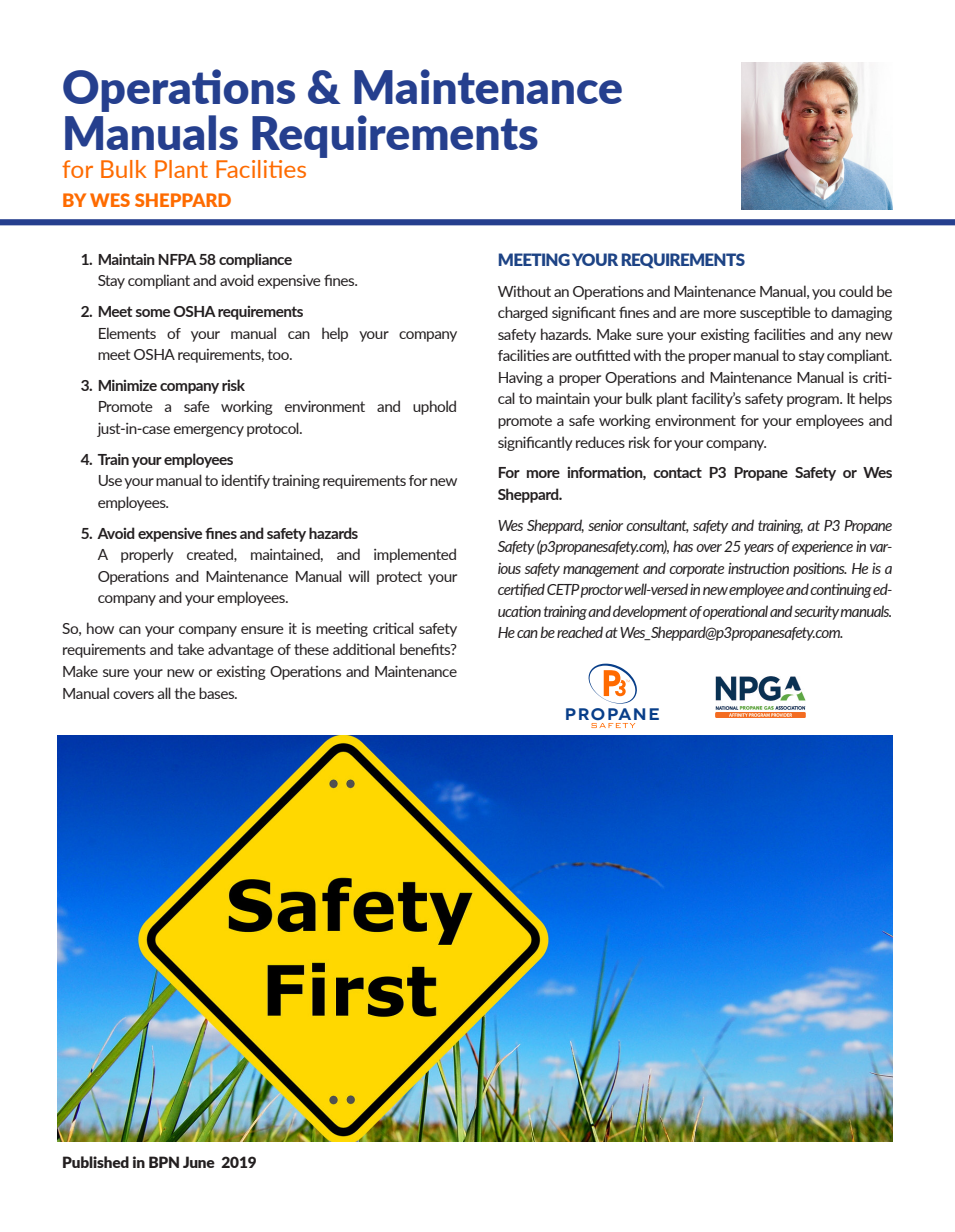 Image resolution: width=955 pixels, height=1232 pixels. What do you see at coordinates (775, 313) in the screenshot?
I see `susceptible` at bounding box center [775, 313].
